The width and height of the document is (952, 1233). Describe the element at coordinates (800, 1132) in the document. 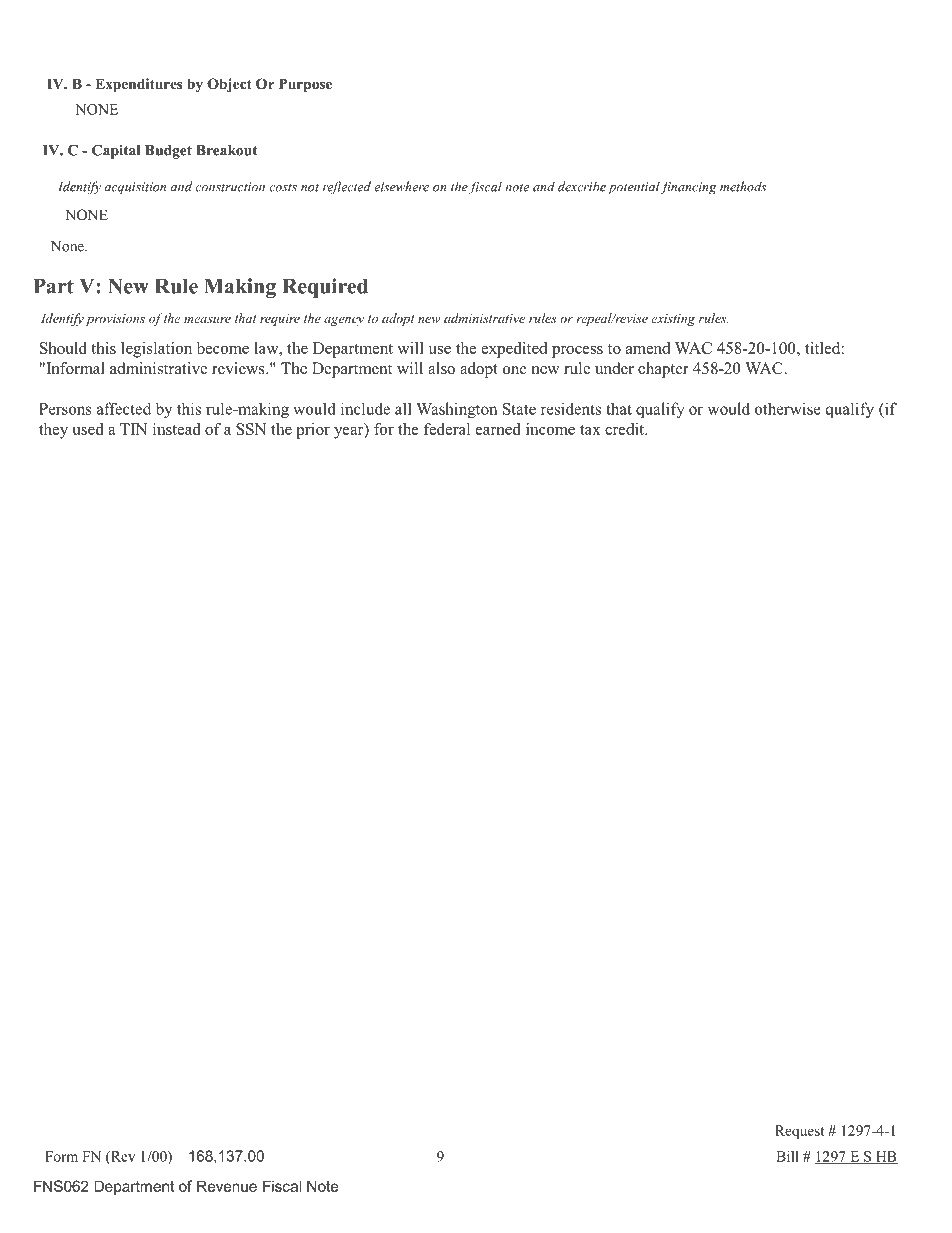

I see `Request` at that location.
